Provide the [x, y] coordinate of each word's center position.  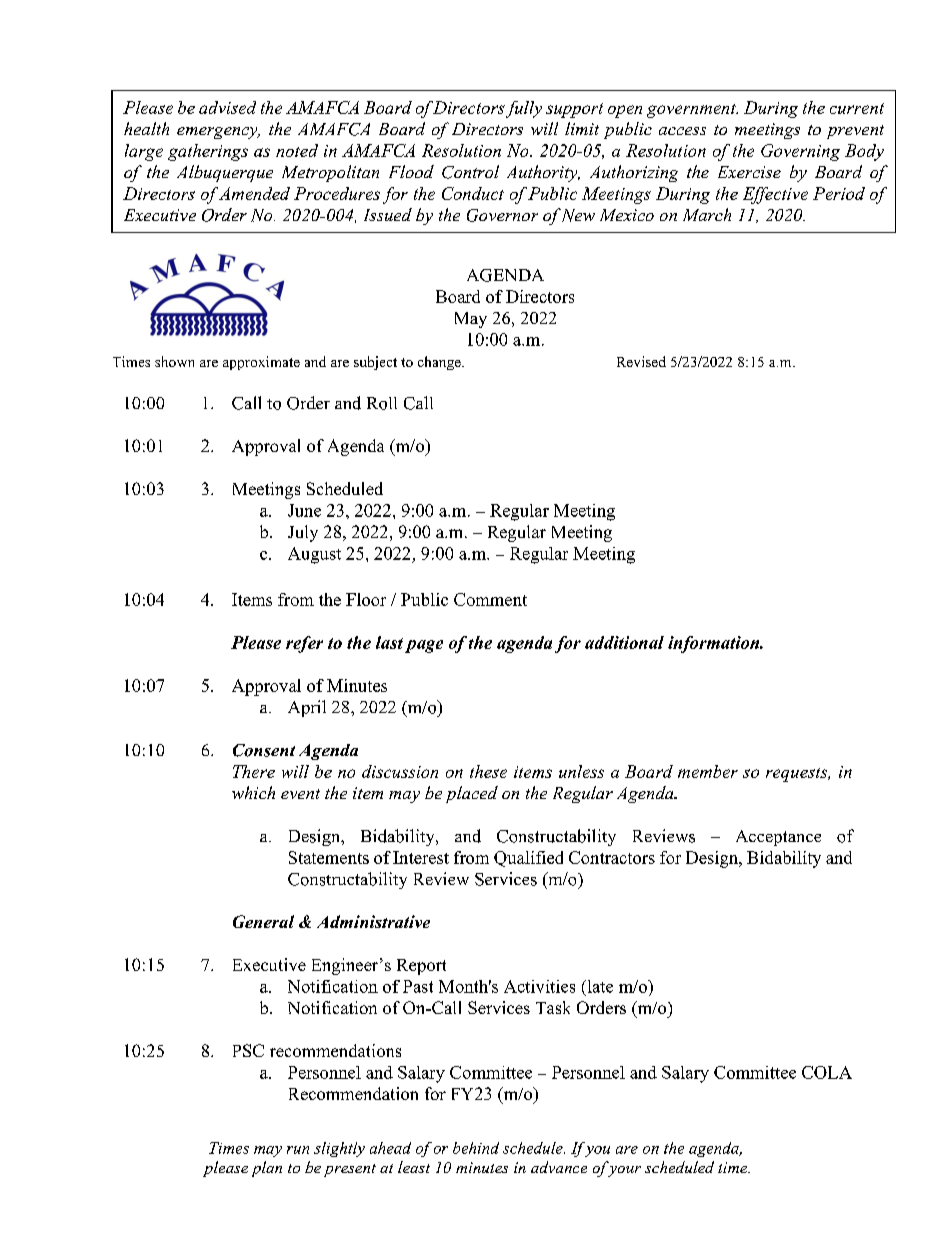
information [715, 644]
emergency [218, 133]
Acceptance [778, 838]
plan [267, 1169]
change [440, 363]
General [263, 921]
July [303, 533]
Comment [490, 599]
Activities [539, 986]
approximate [261, 363]
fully [524, 109]
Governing [800, 152]
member [708, 771]
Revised [641, 361]
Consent [264, 750]
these [488, 771]
